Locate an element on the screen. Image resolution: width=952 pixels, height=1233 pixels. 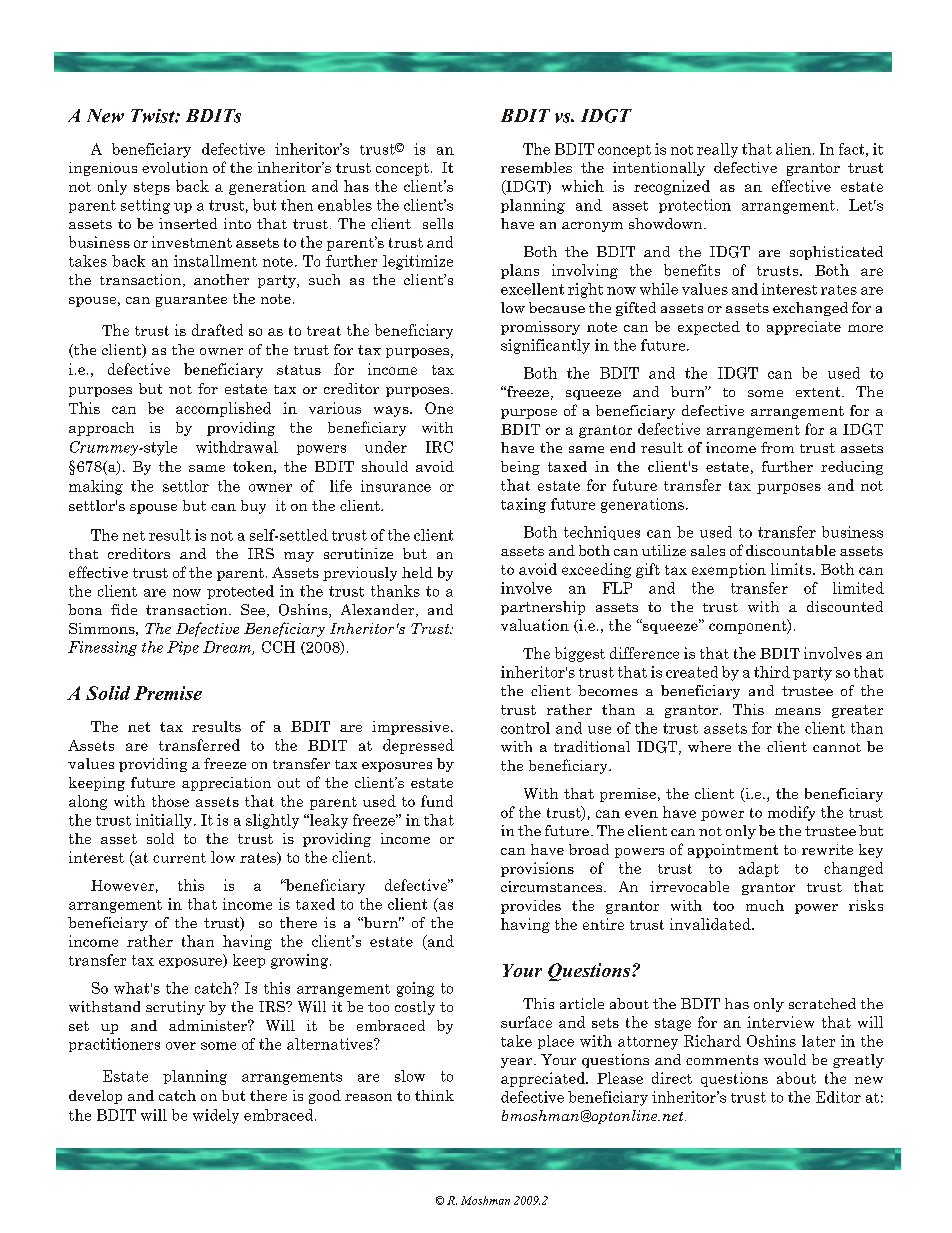
think is located at coordinates (434, 1095).
